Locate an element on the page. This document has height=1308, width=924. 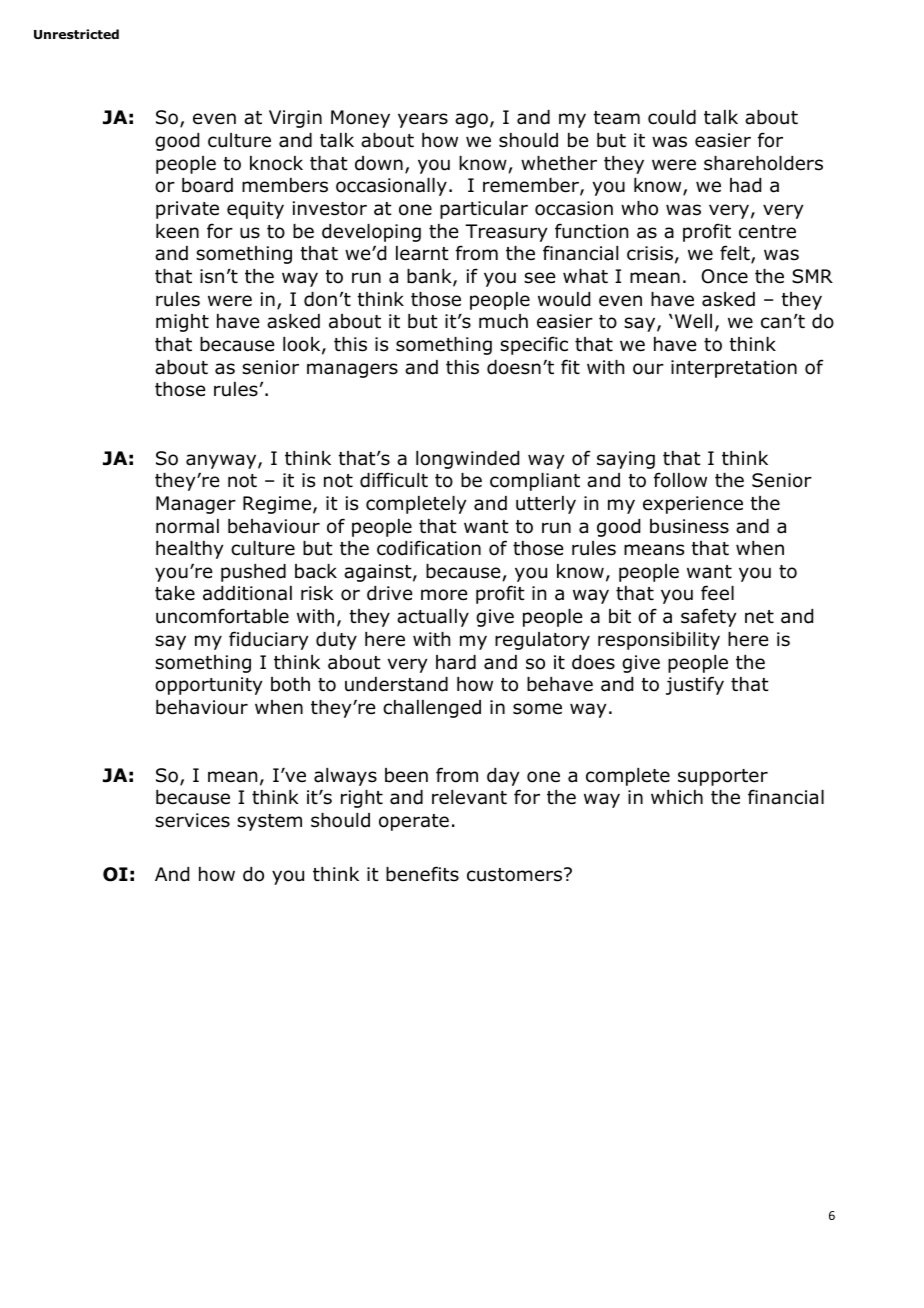
years is located at coordinates (423, 120).
